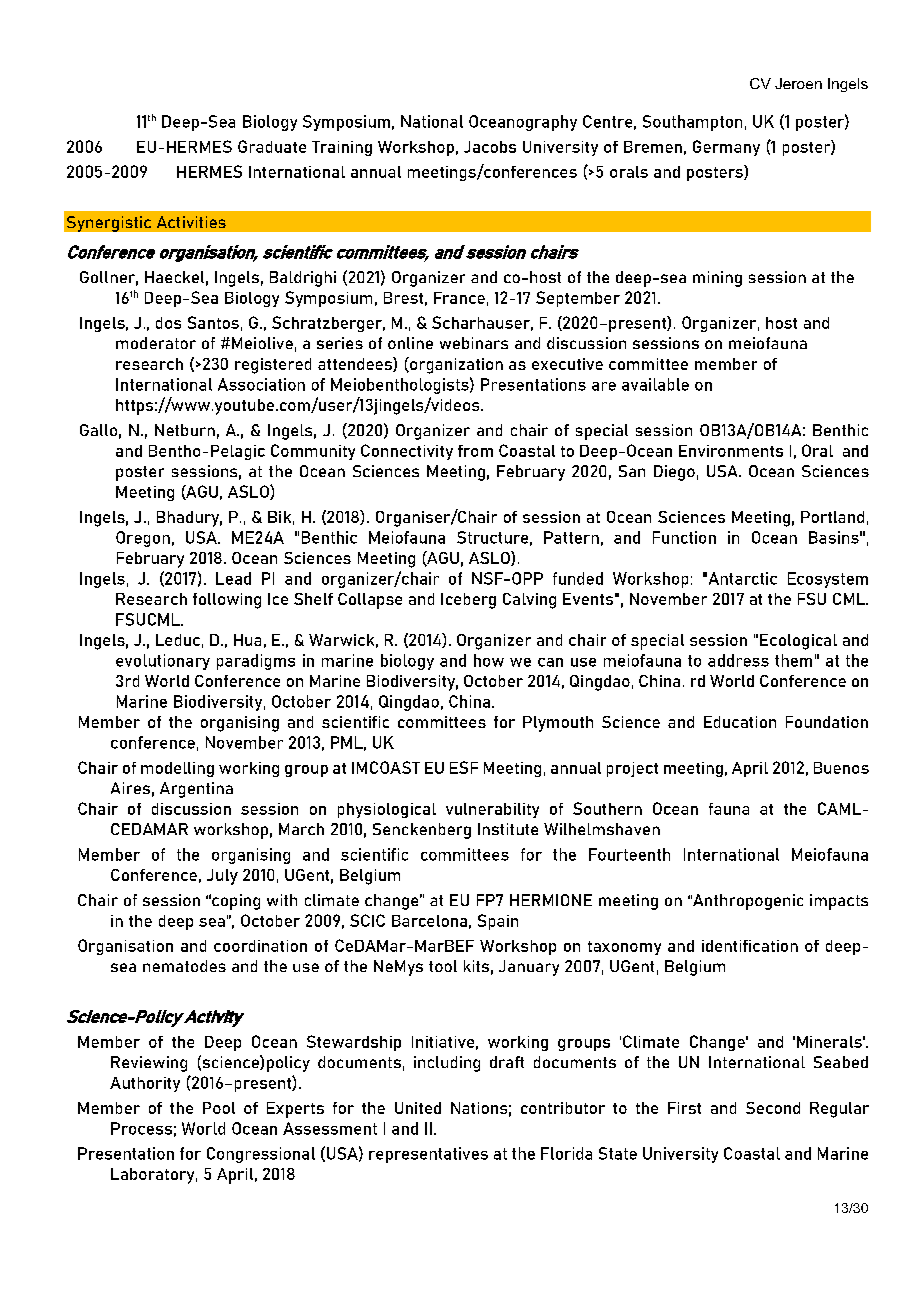 The height and width of the document is (1308, 924). What do you see at coordinates (726, 148) in the document?
I see `Germany` at bounding box center [726, 148].
